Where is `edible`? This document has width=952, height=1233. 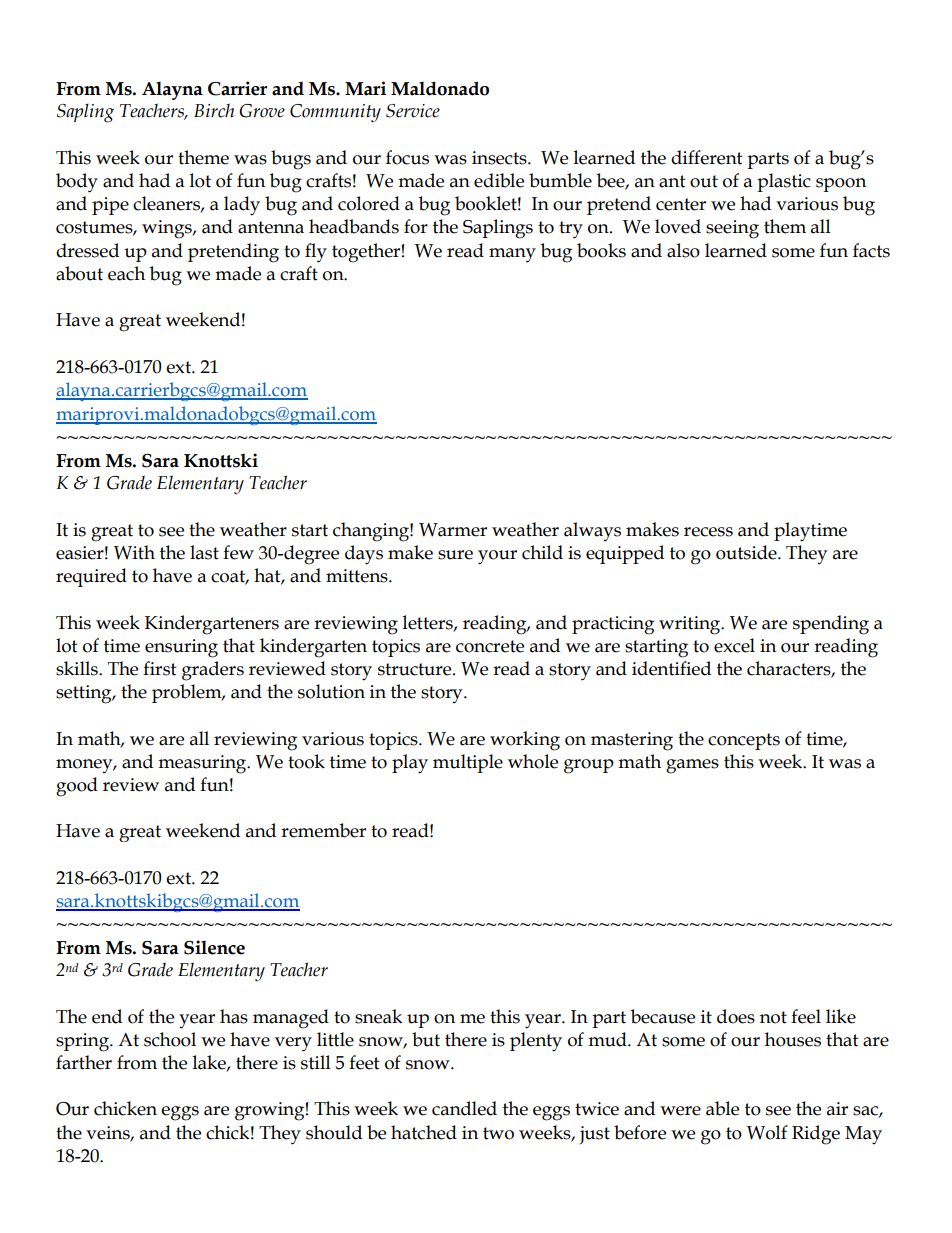
edible is located at coordinates (499, 180).
